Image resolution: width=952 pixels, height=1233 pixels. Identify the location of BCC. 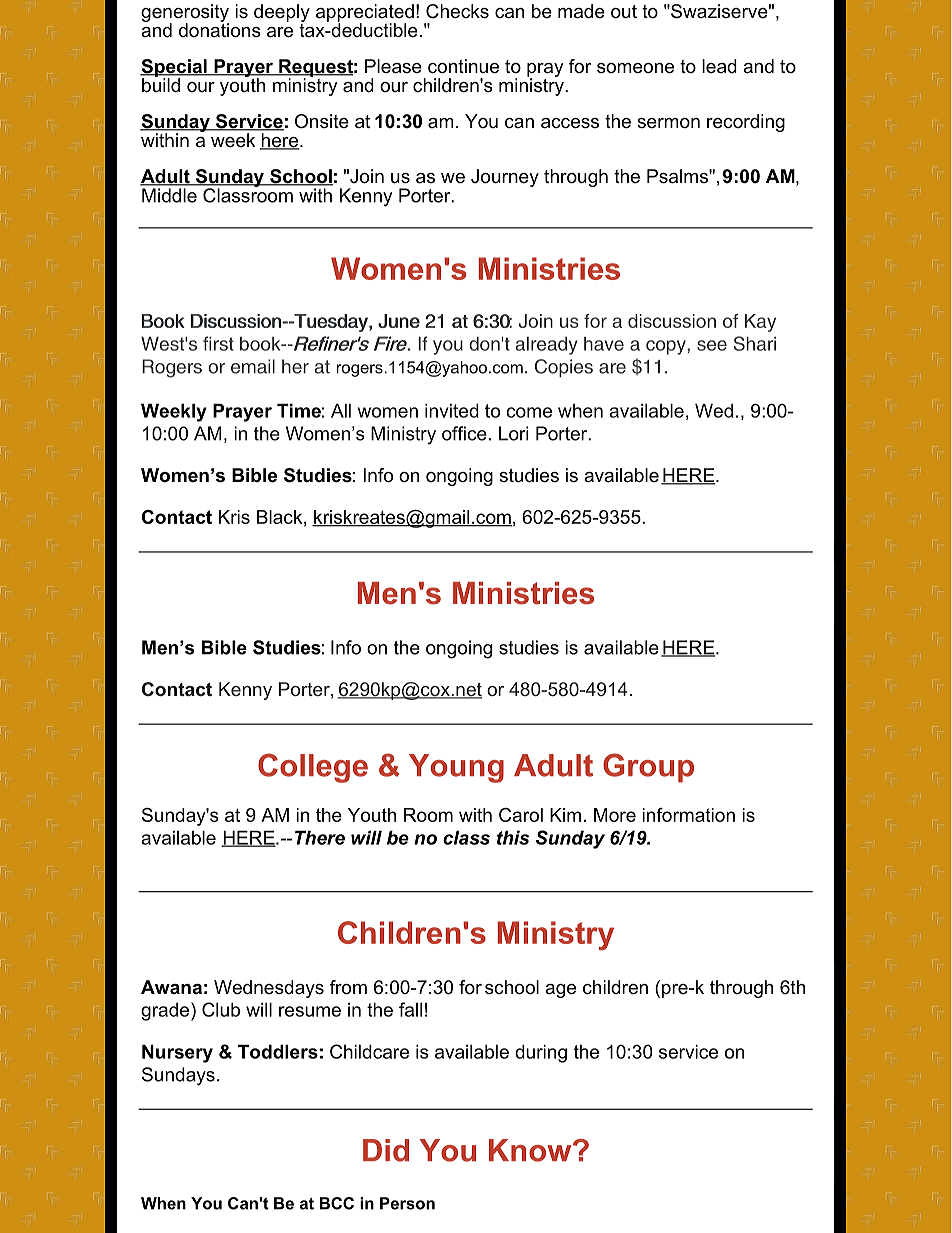
(337, 1203).
